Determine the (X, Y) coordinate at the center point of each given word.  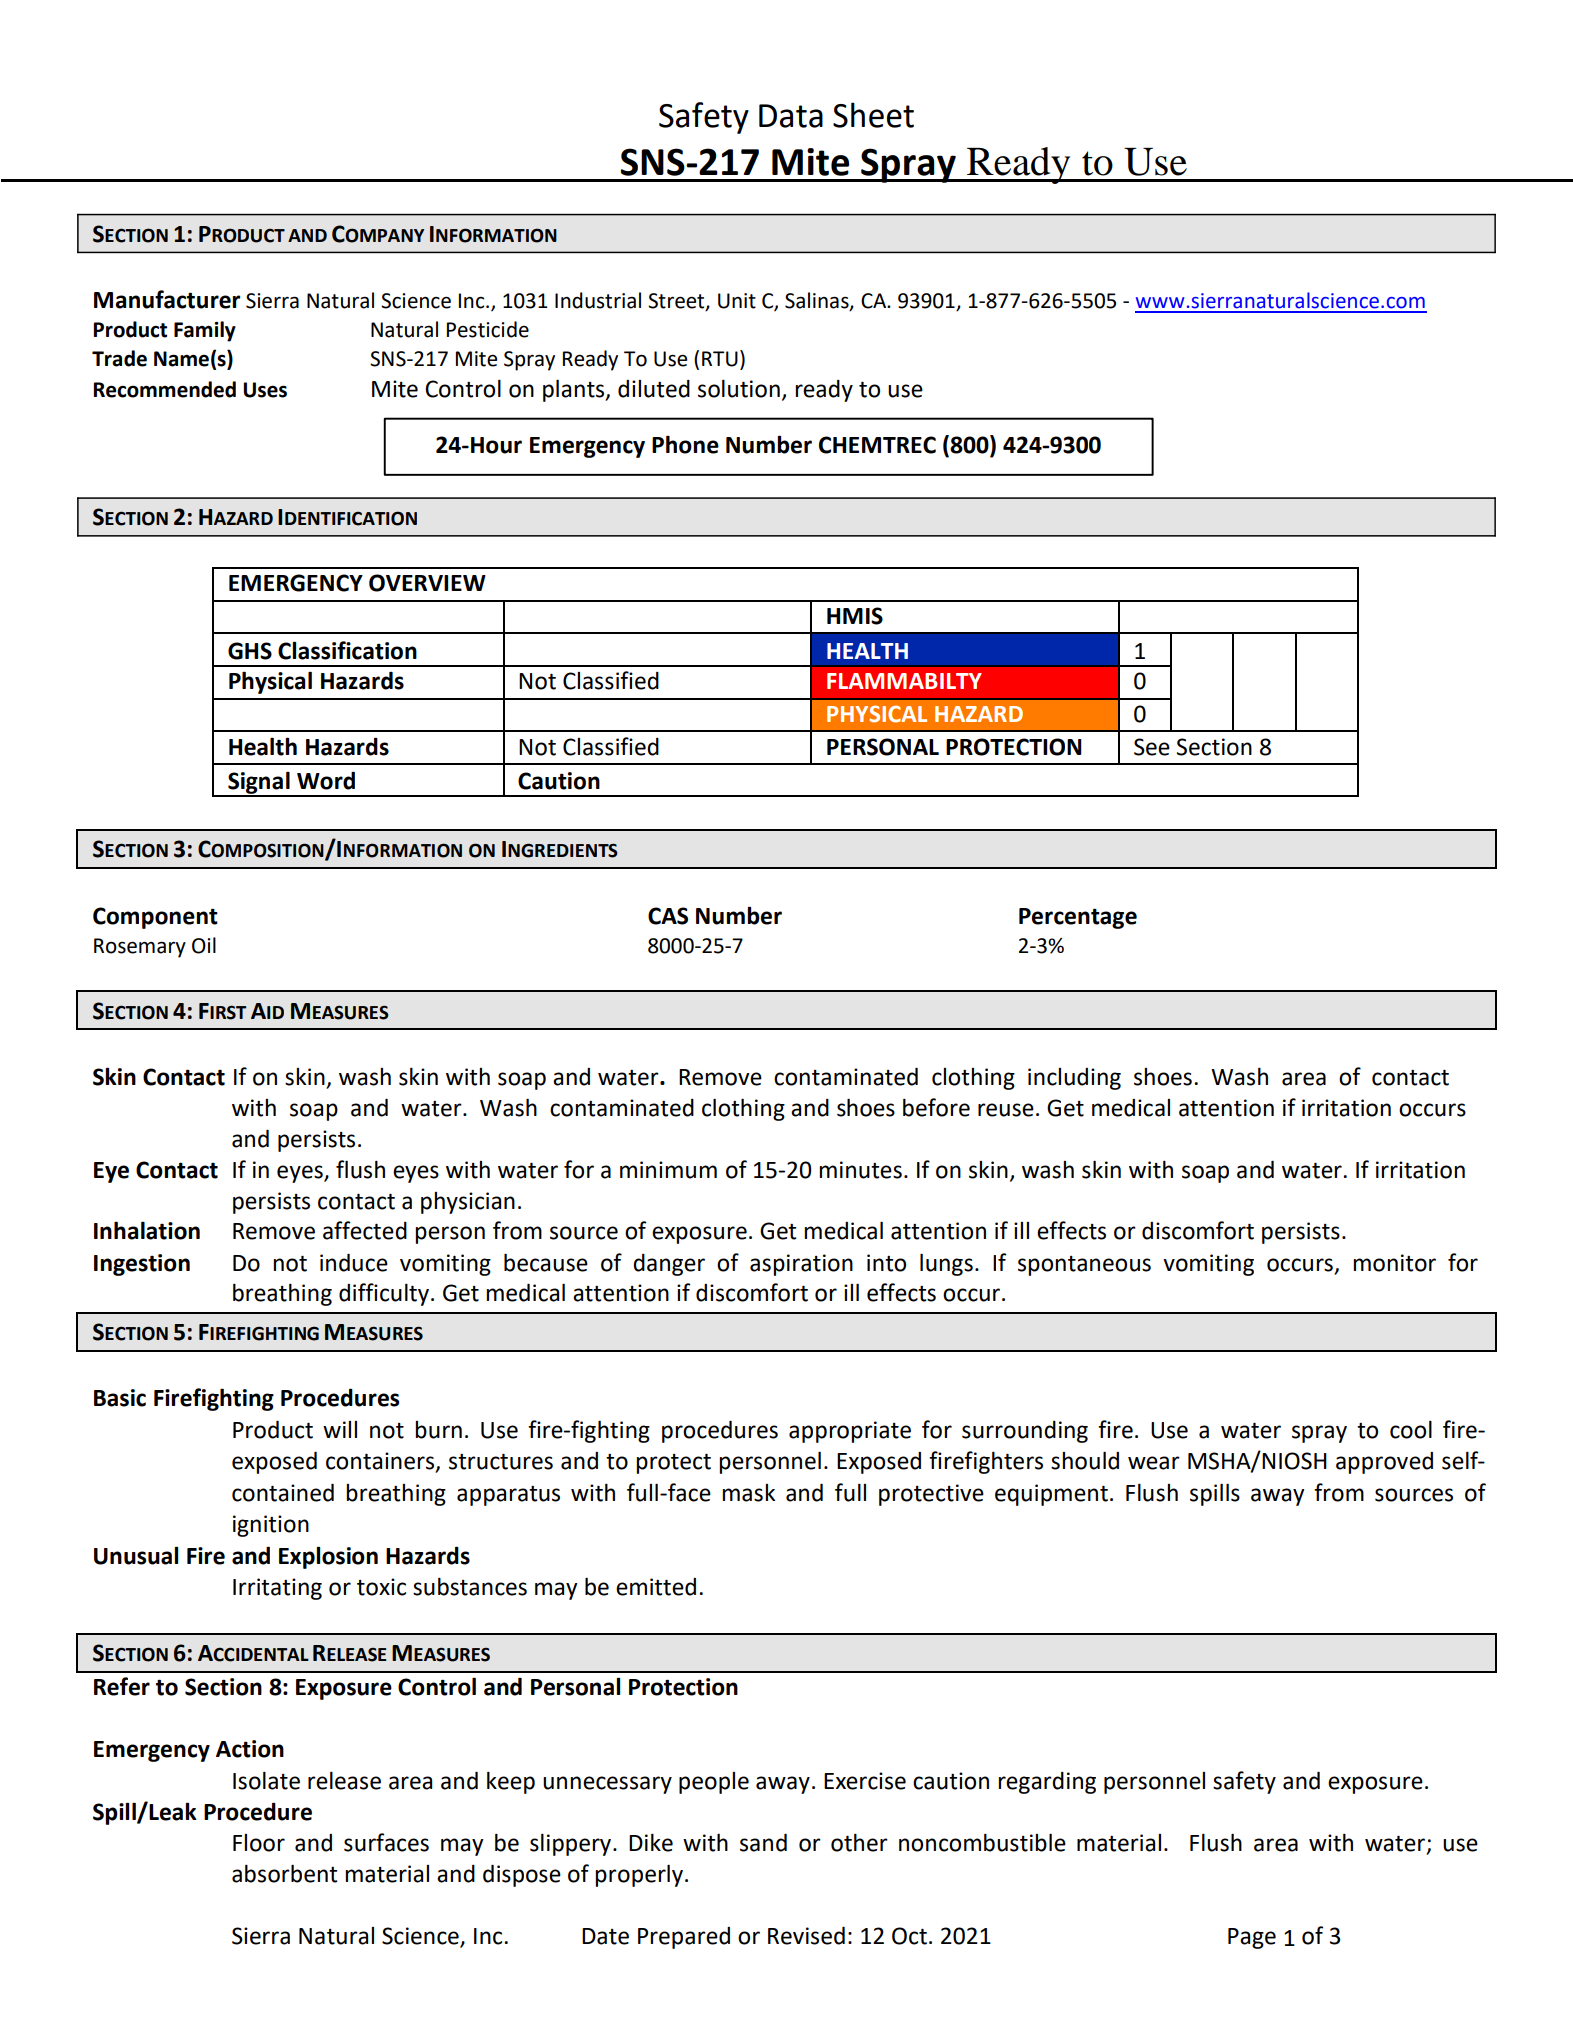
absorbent (284, 1874)
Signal (259, 783)
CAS (668, 916)
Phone (685, 444)
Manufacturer (167, 299)
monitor (1394, 1263)
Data (791, 116)
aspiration (801, 1265)
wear (1154, 1463)
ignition (271, 1526)
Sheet (873, 115)
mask (748, 1493)
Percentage (1078, 918)
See (1152, 747)
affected (365, 1230)
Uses (265, 390)
